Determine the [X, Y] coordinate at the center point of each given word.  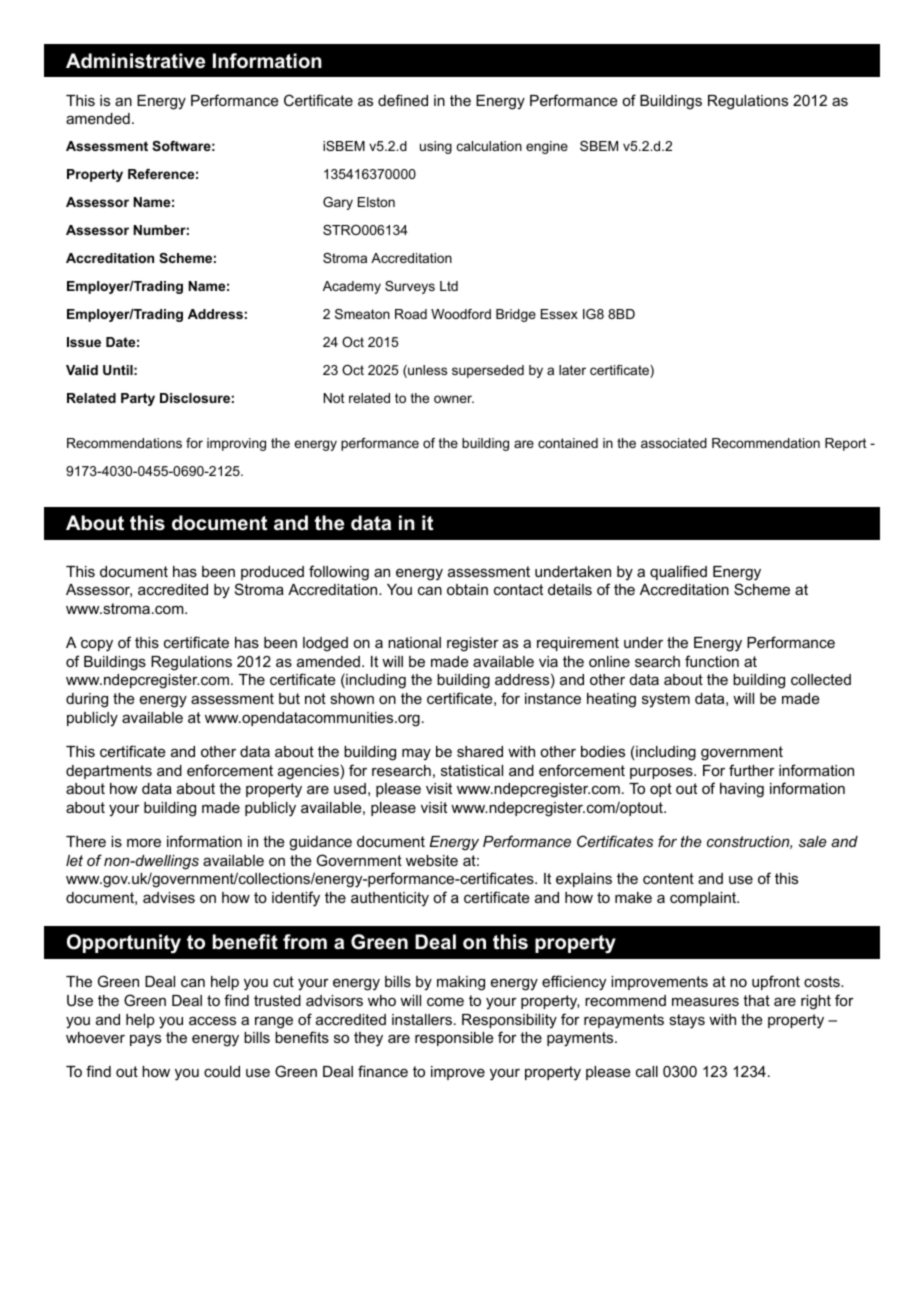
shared [480, 751]
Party [138, 399]
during [87, 700]
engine [547, 147]
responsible [454, 1039]
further [752, 770]
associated [674, 443]
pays [145, 1040]
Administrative [135, 61]
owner [454, 399]
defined [403, 100]
